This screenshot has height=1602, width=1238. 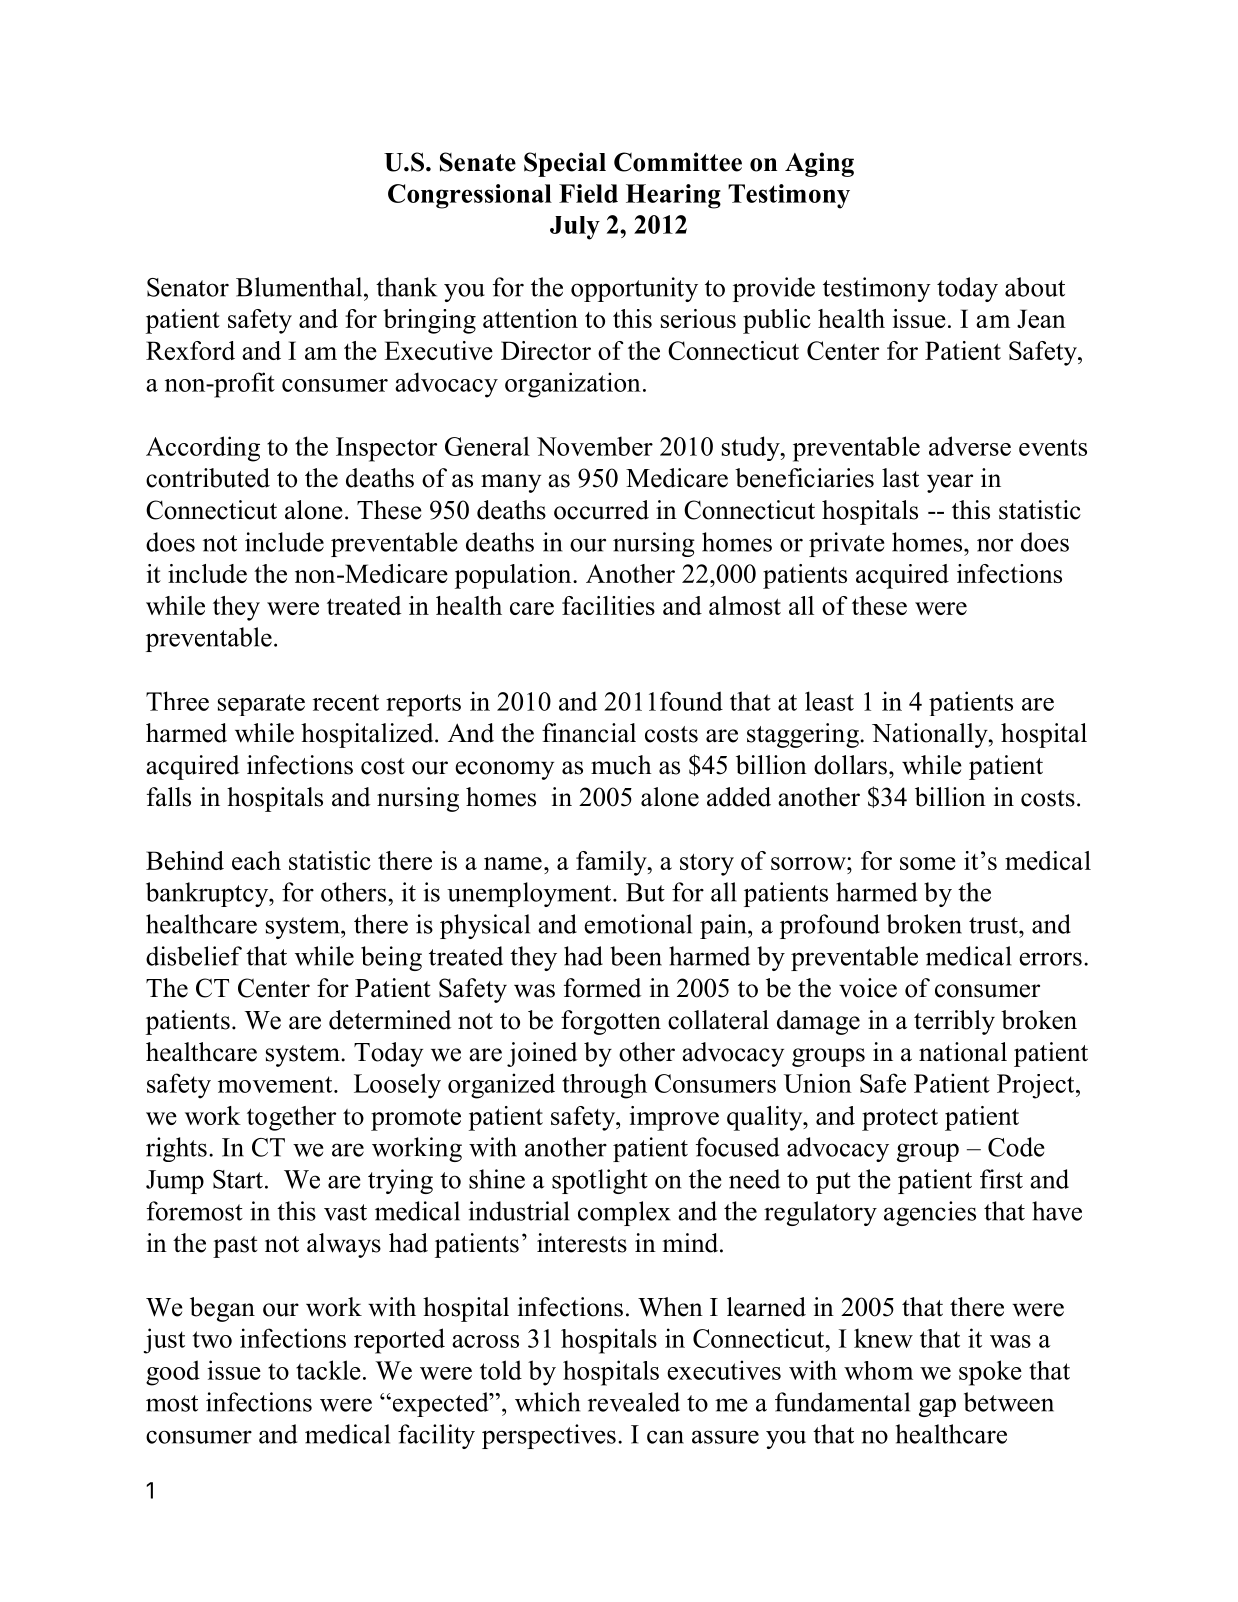 I want to click on each, so click(x=256, y=860).
